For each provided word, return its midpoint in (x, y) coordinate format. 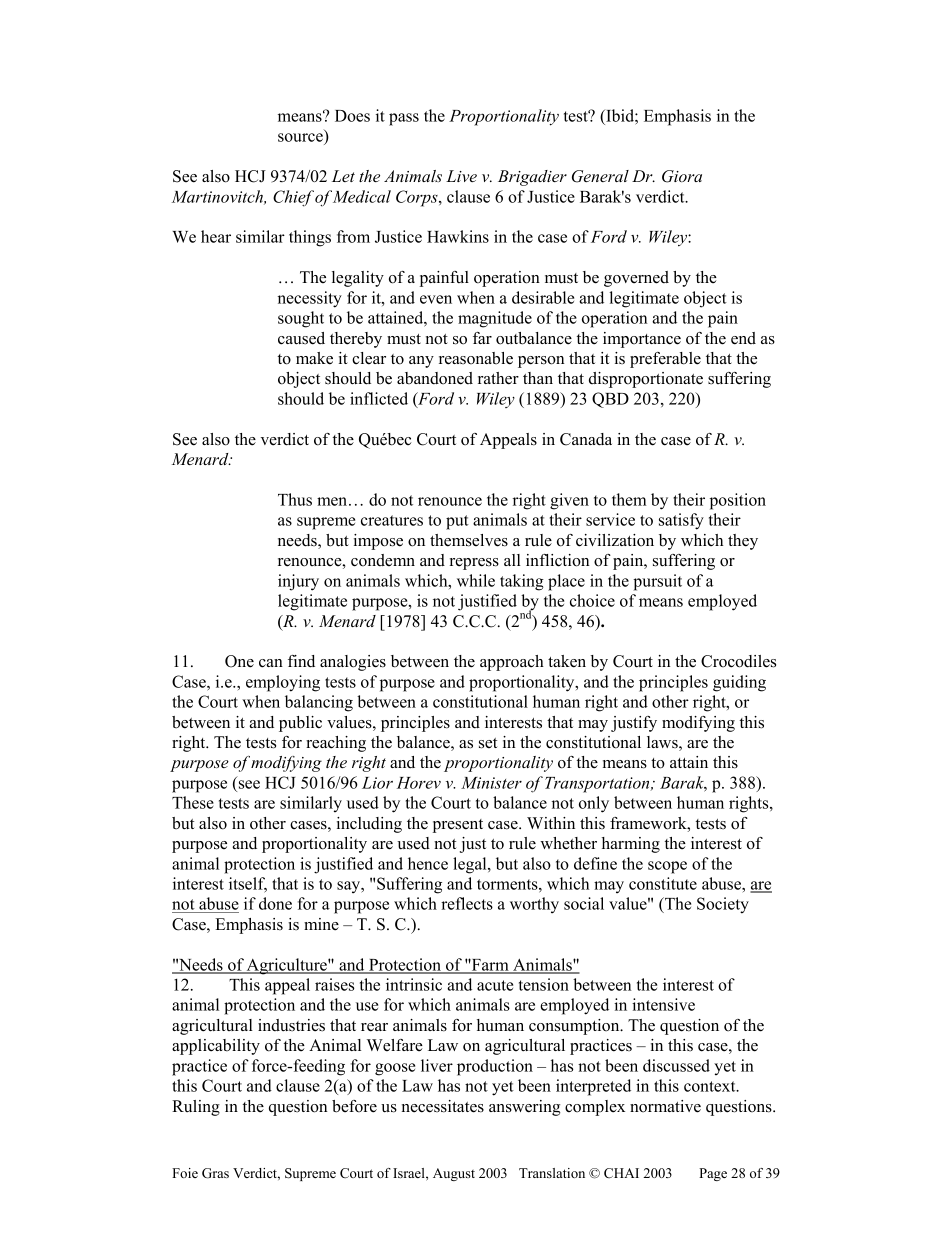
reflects (467, 903)
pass (404, 119)
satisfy (681, 521)
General (600, 176)
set (488, 743)
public (300, 724)
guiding (739, 683)
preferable (665, 360)
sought (301, 319)
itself (248, 884)
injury (298, 582)
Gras (215, 1173)
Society (723, 905)
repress (474, 564)
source (301, 139)
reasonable (476, 358)
